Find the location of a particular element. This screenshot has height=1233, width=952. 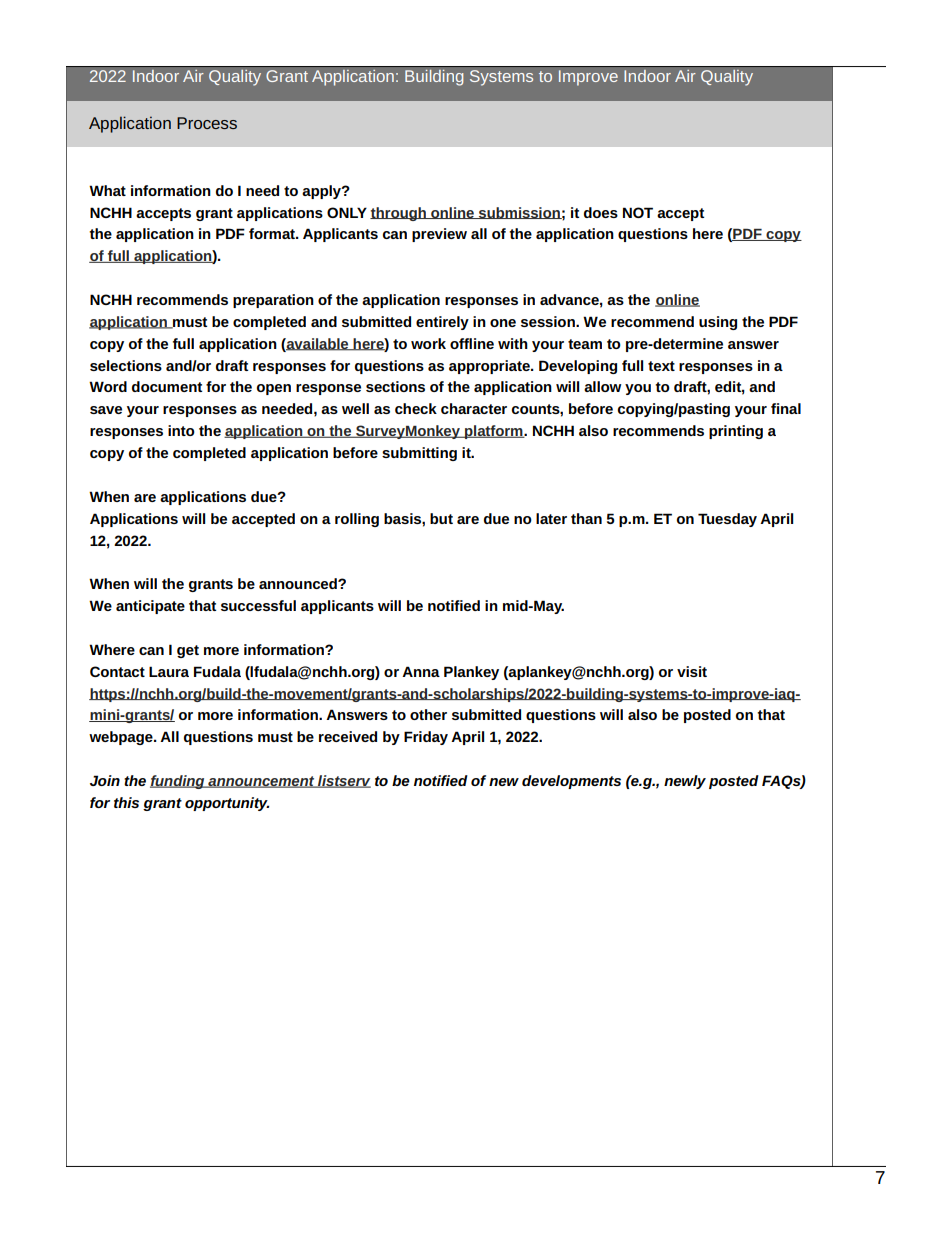

into is located at coordinates (181, 430).
